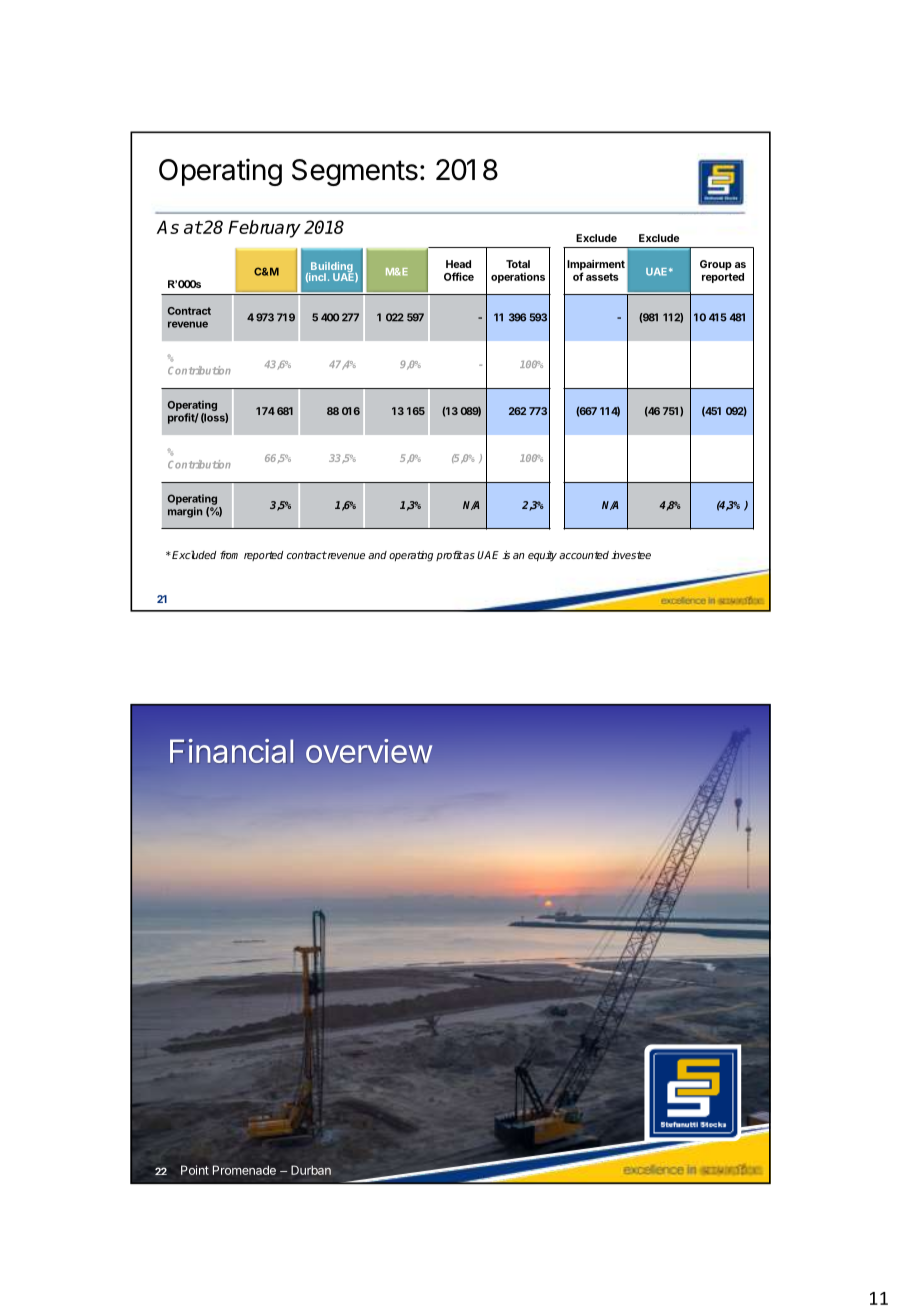  Describe the element at coordinates (458, 264) in the page. I see `Head` at that location.
